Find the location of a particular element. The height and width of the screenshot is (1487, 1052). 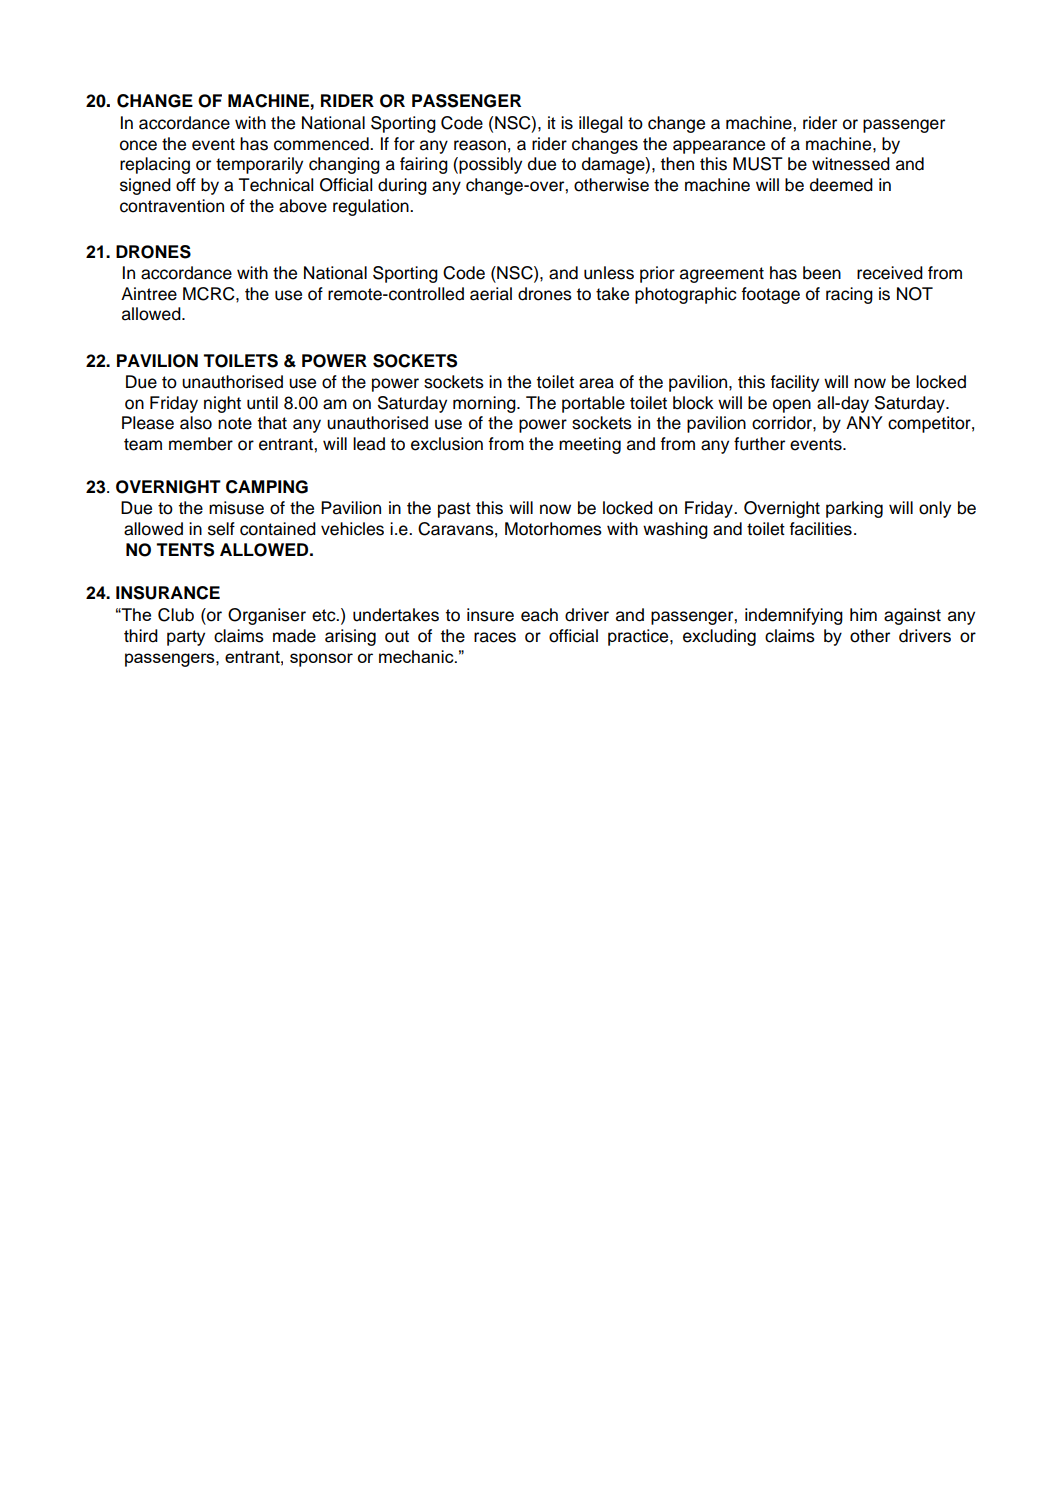

party is located at coordinates (186, 638).
